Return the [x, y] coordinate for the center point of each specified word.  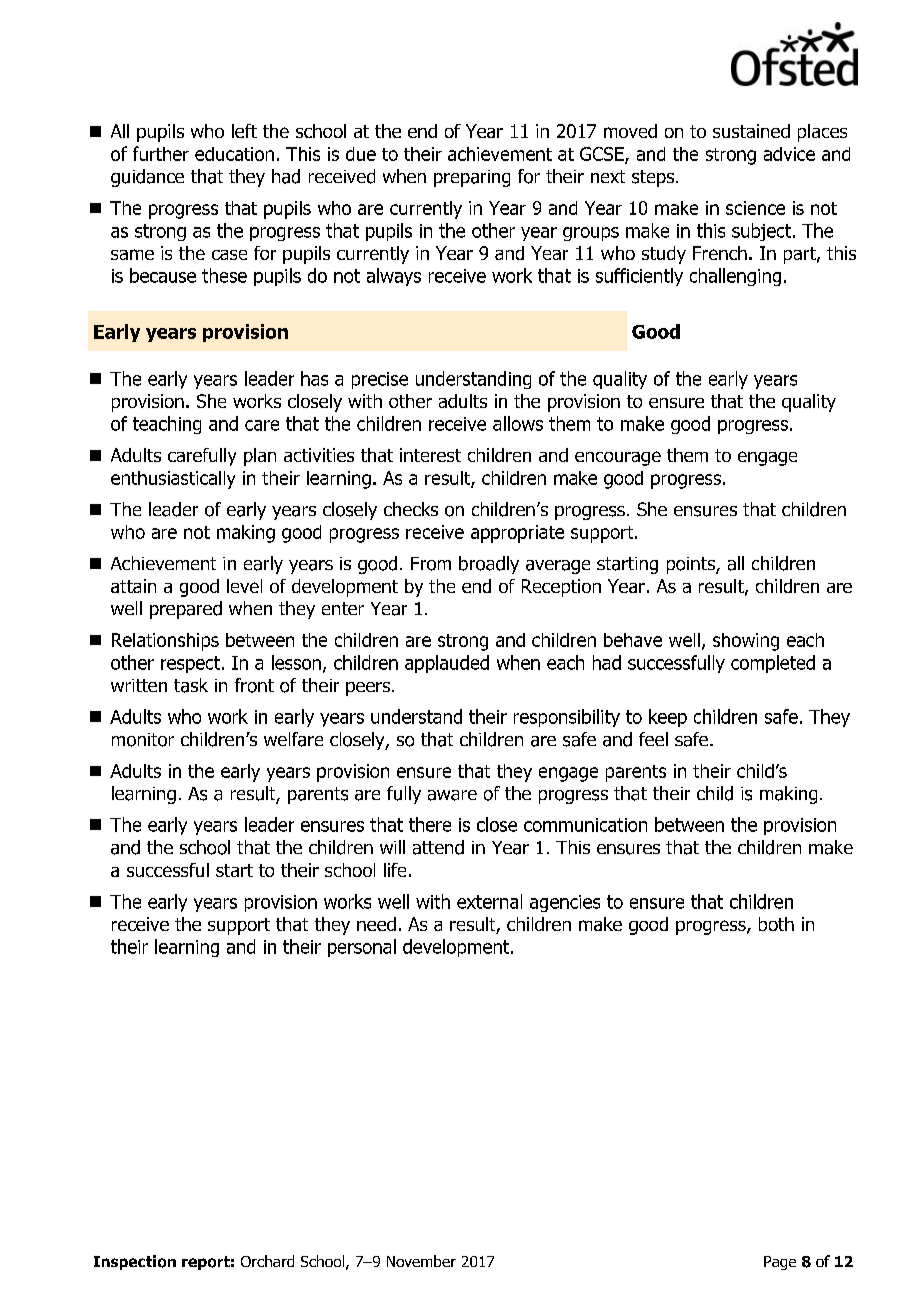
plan [260, 457]
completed [773, 664]
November [421, 1261]
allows [518, 423]
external [489, 901]
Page [780, 1263]
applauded [447, 664]
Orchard [267, 1261]
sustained [751, 131]
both [776, 924]
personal [362, 948]
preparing [472, 178]
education [234, 154]
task [191, 685]
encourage [618, 458]
